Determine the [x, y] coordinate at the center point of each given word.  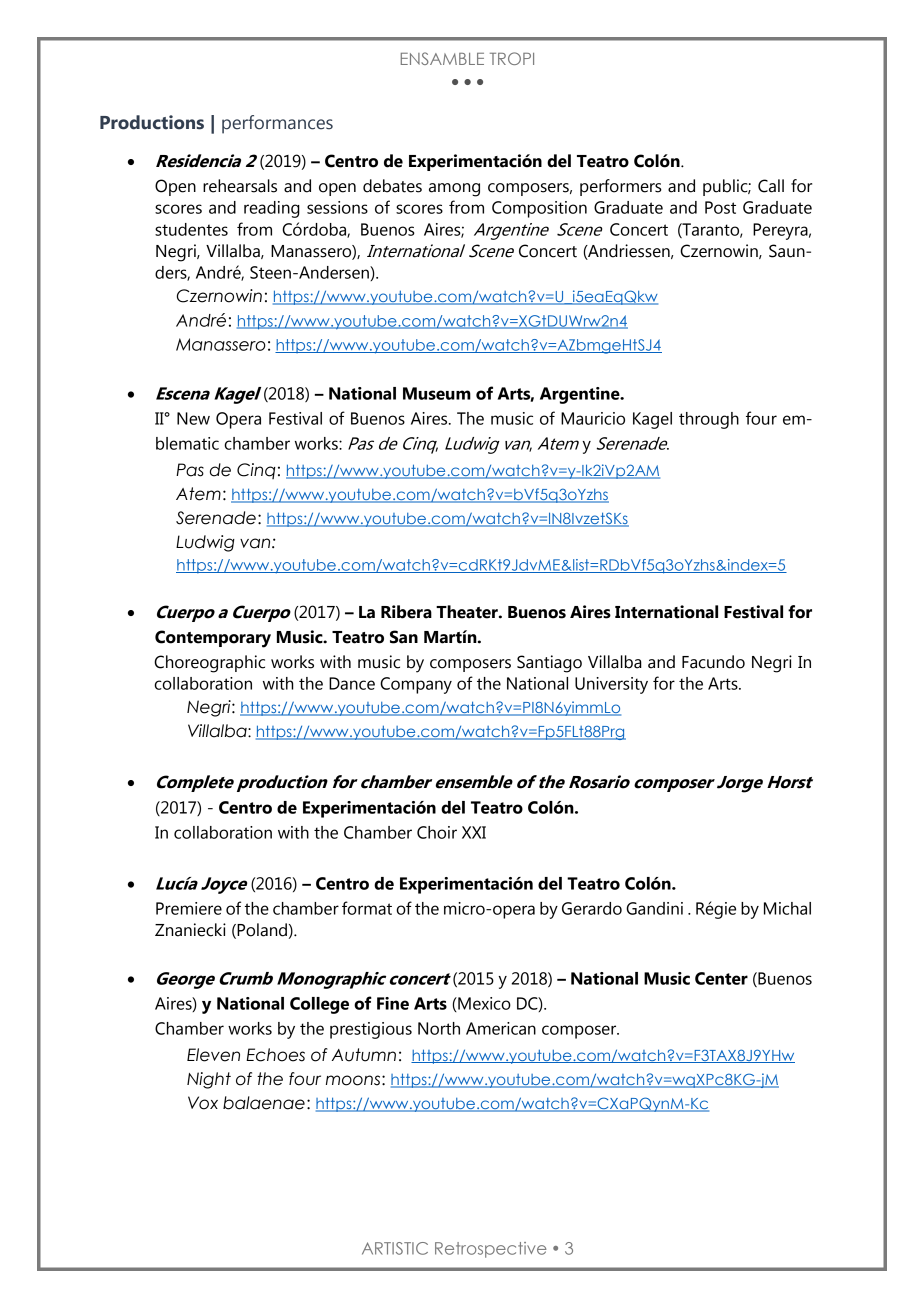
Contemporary [213, 639]
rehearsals [240, 186]
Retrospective [491, 1250]
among [454, 190]
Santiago [549, 664]
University [611, 685]
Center [721, 978]
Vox [203, 1103]
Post [720, 207]
